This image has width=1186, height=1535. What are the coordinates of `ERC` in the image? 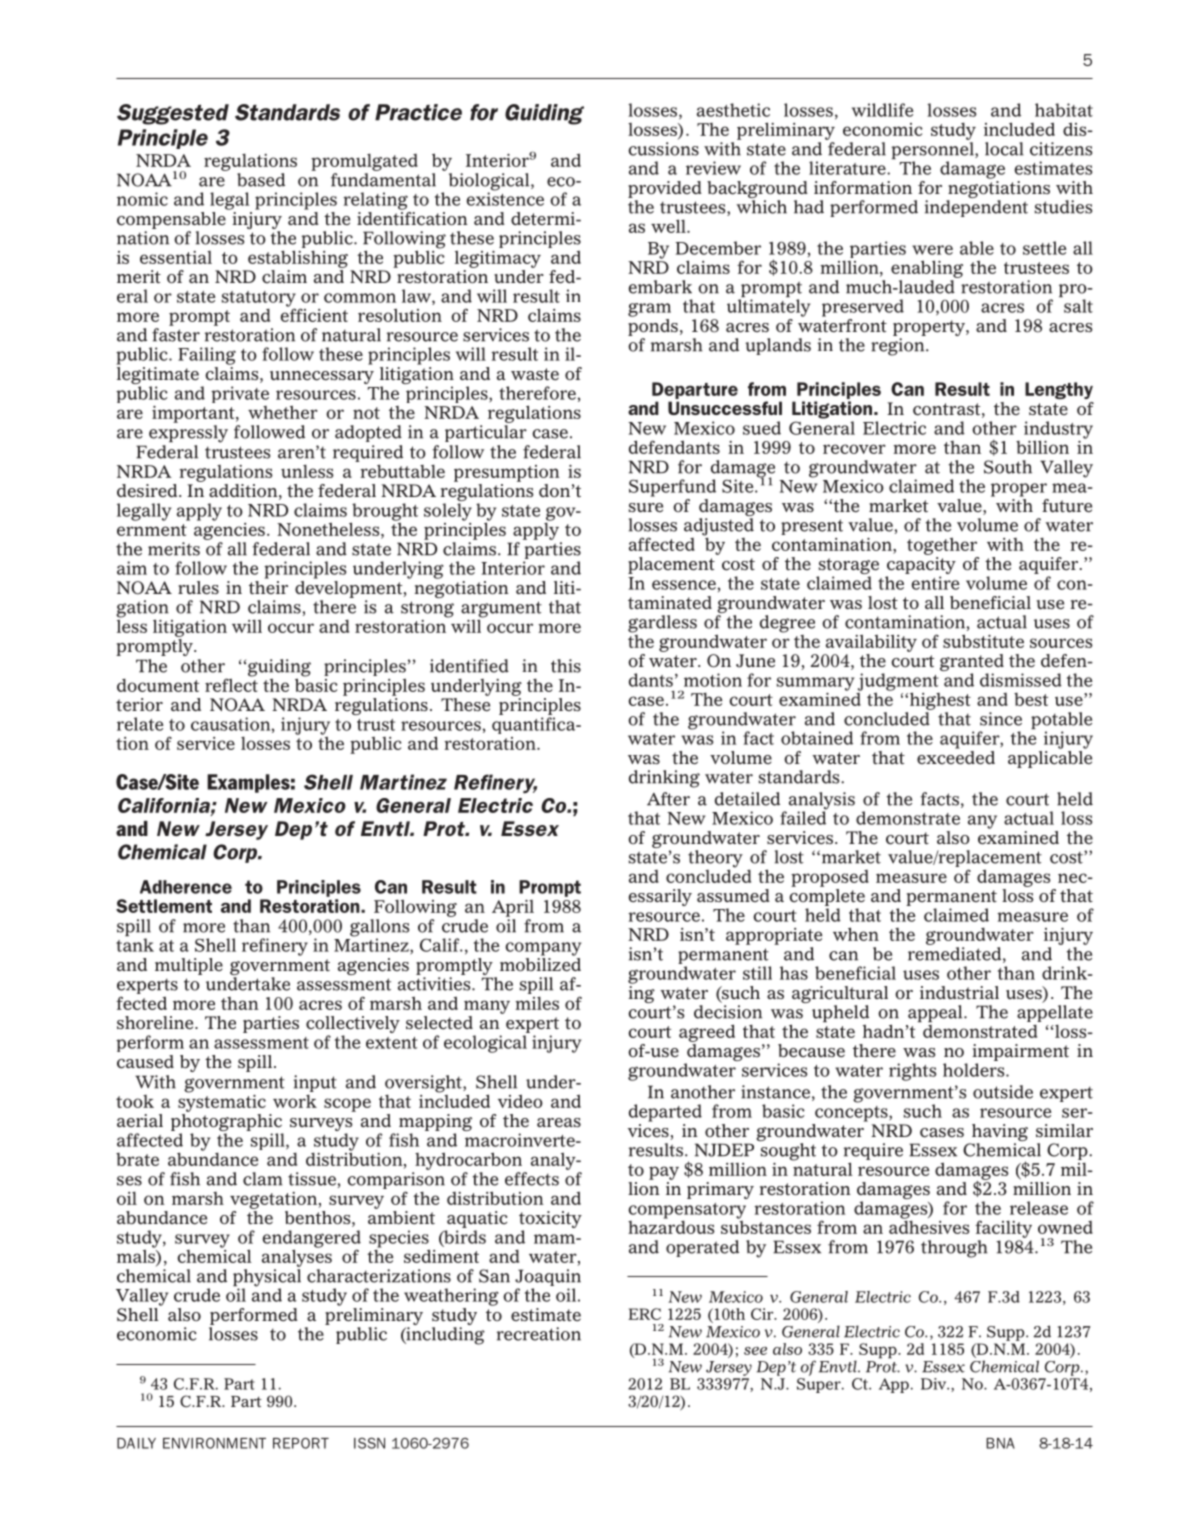 It's located at (644, 1314).
